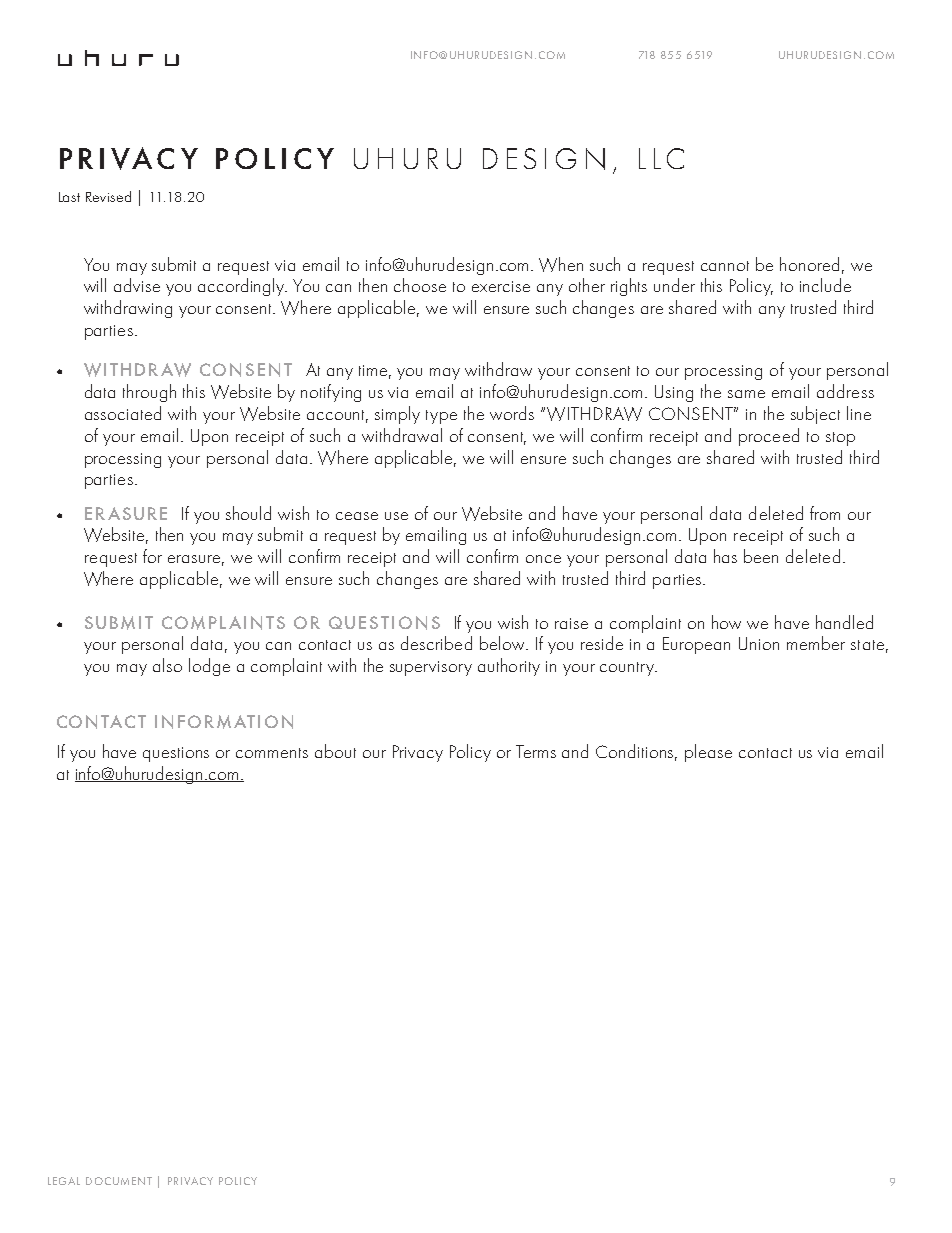  What do you see at coordinates (708, 753) in the page?
I see `please` at bounding box center [708, 753].
